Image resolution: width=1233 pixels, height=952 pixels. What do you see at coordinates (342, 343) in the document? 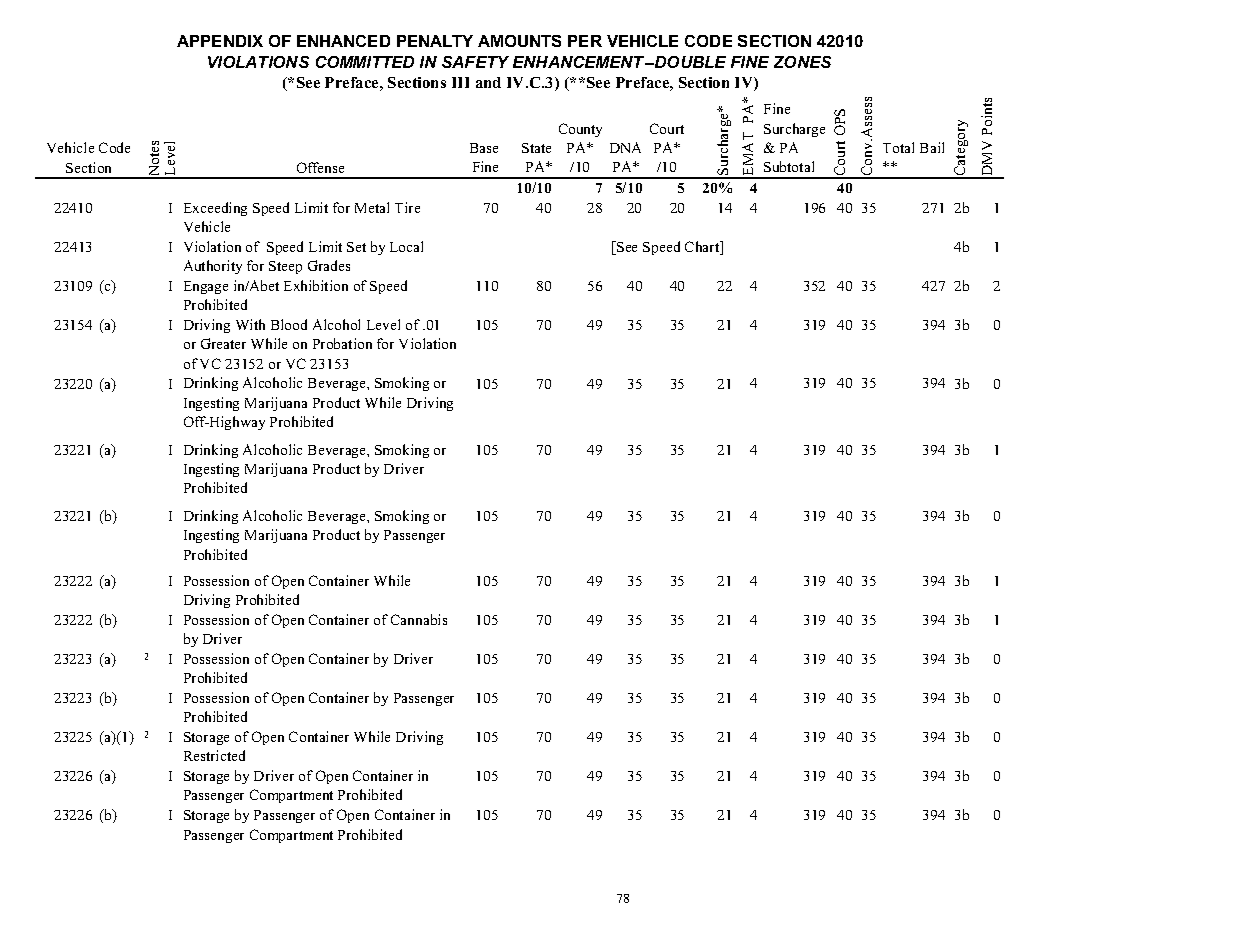
I see `Probation` at bounding box center [342, 343].
